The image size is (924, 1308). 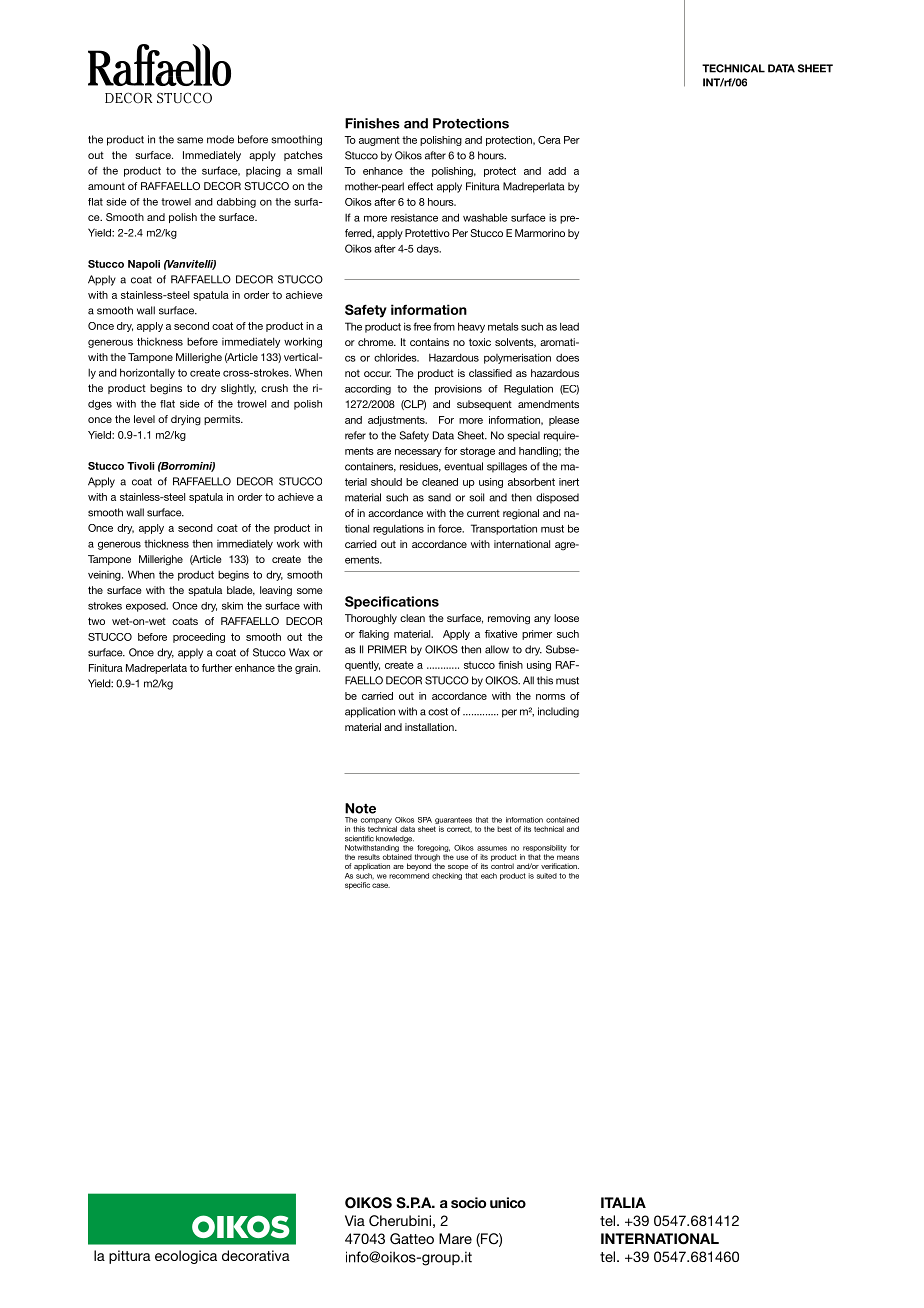 I want to click on further, so click(x=217, y=668).
